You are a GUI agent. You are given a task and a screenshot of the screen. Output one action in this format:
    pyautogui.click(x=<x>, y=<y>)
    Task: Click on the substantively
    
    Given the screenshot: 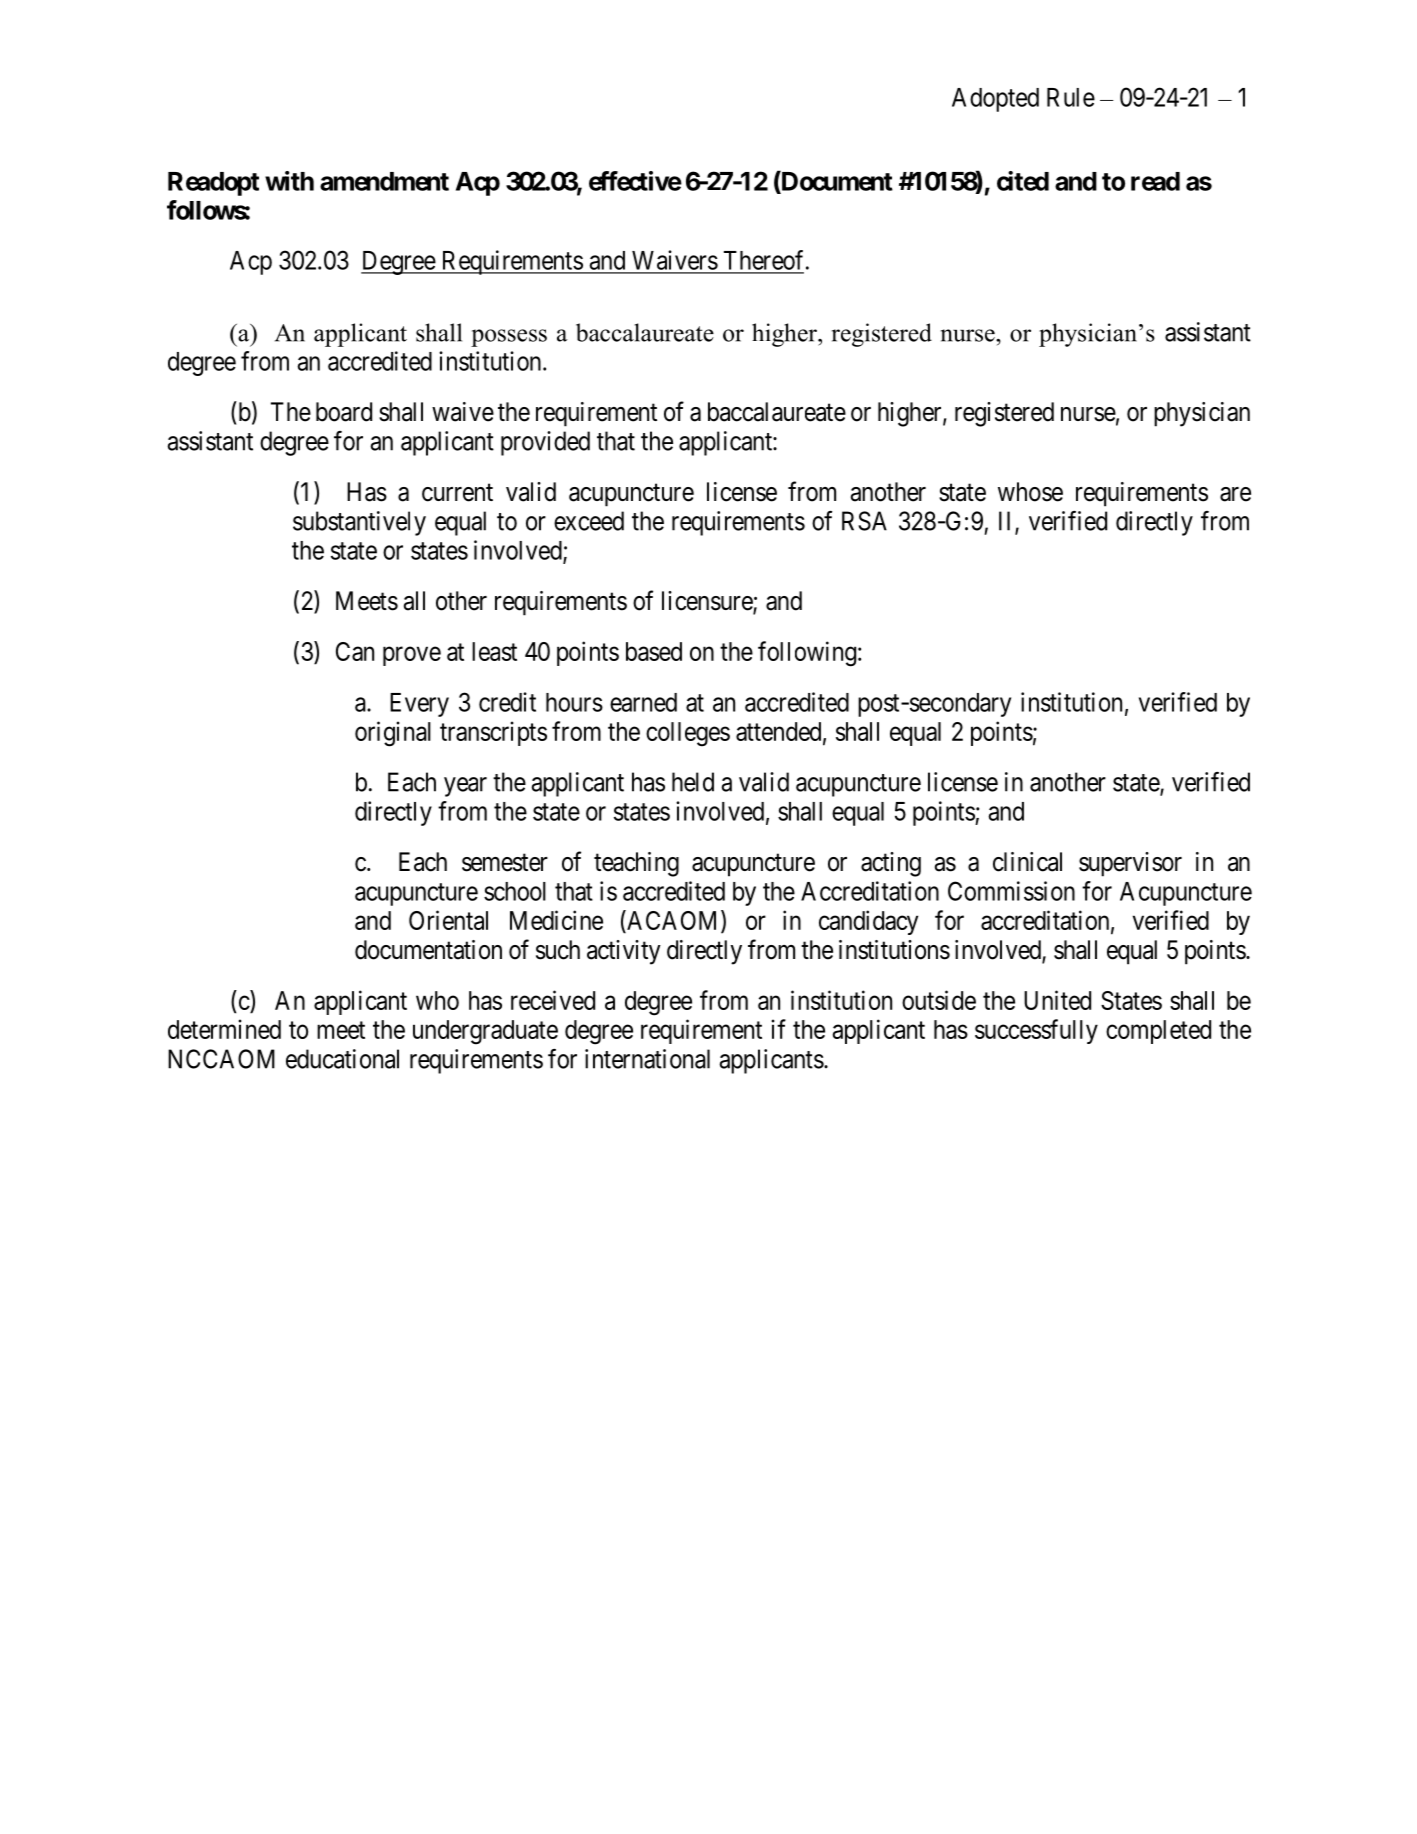 What is the action you would take?
    pyautogui.click(x=359, y=523)
